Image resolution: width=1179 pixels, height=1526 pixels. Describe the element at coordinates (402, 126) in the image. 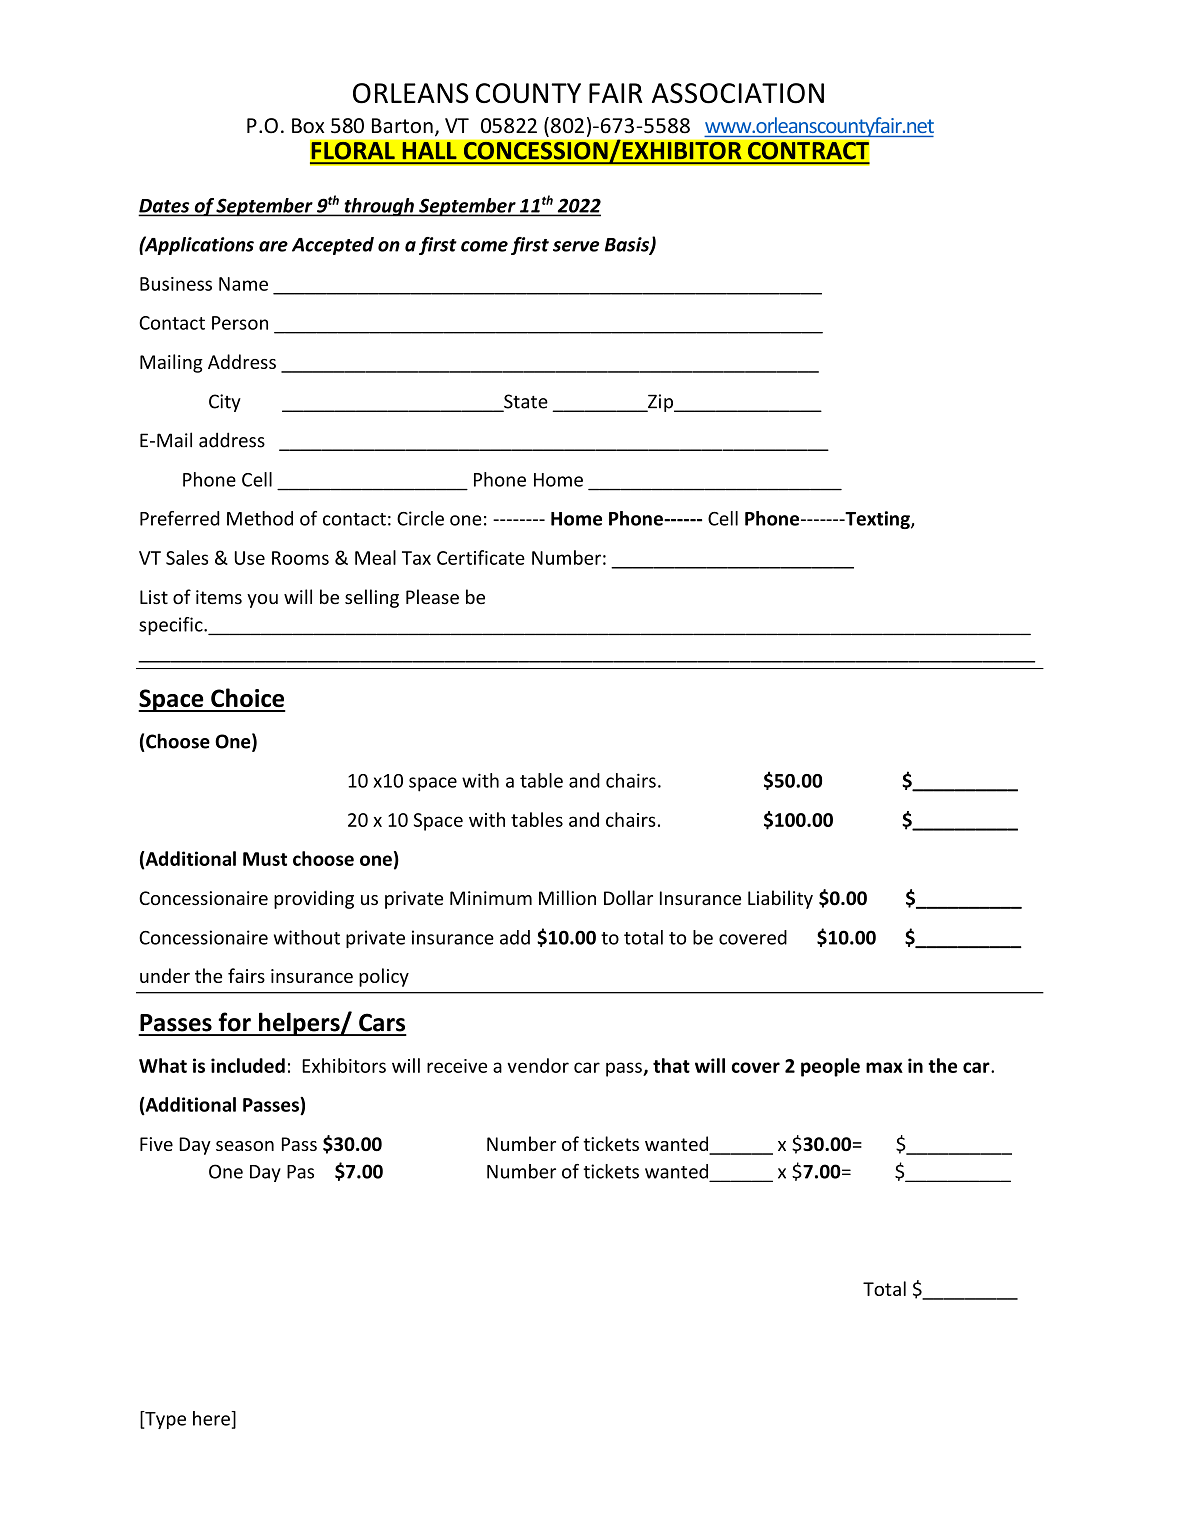

I see `Barton` at that location.
